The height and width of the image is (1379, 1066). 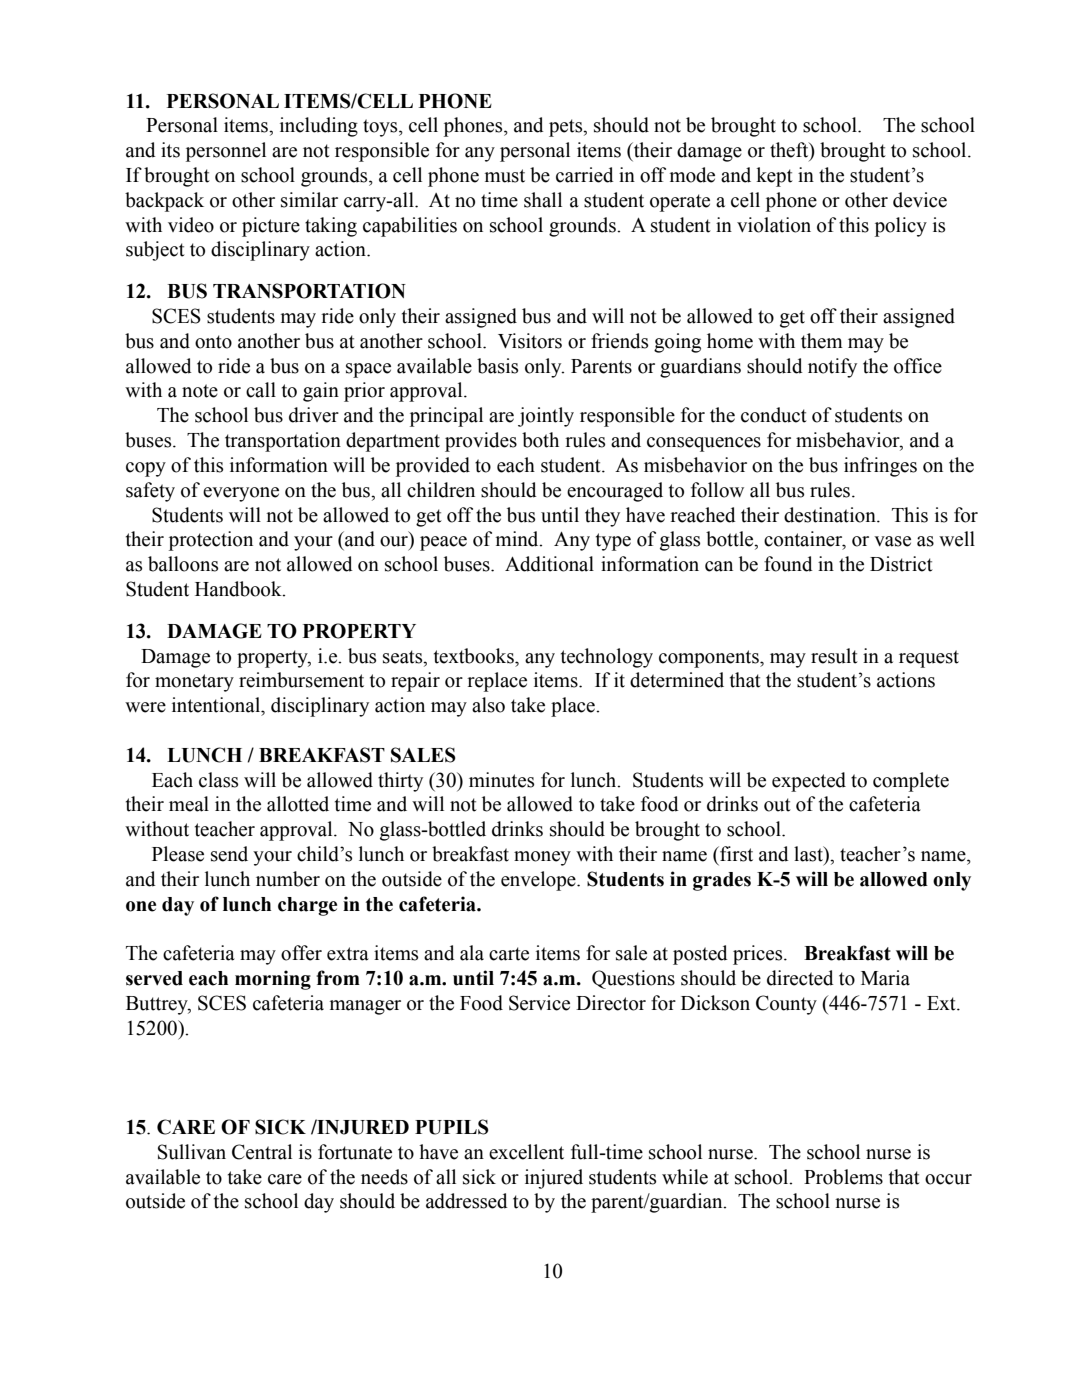 I want to click on everyone, so click(x=241, y=494).
